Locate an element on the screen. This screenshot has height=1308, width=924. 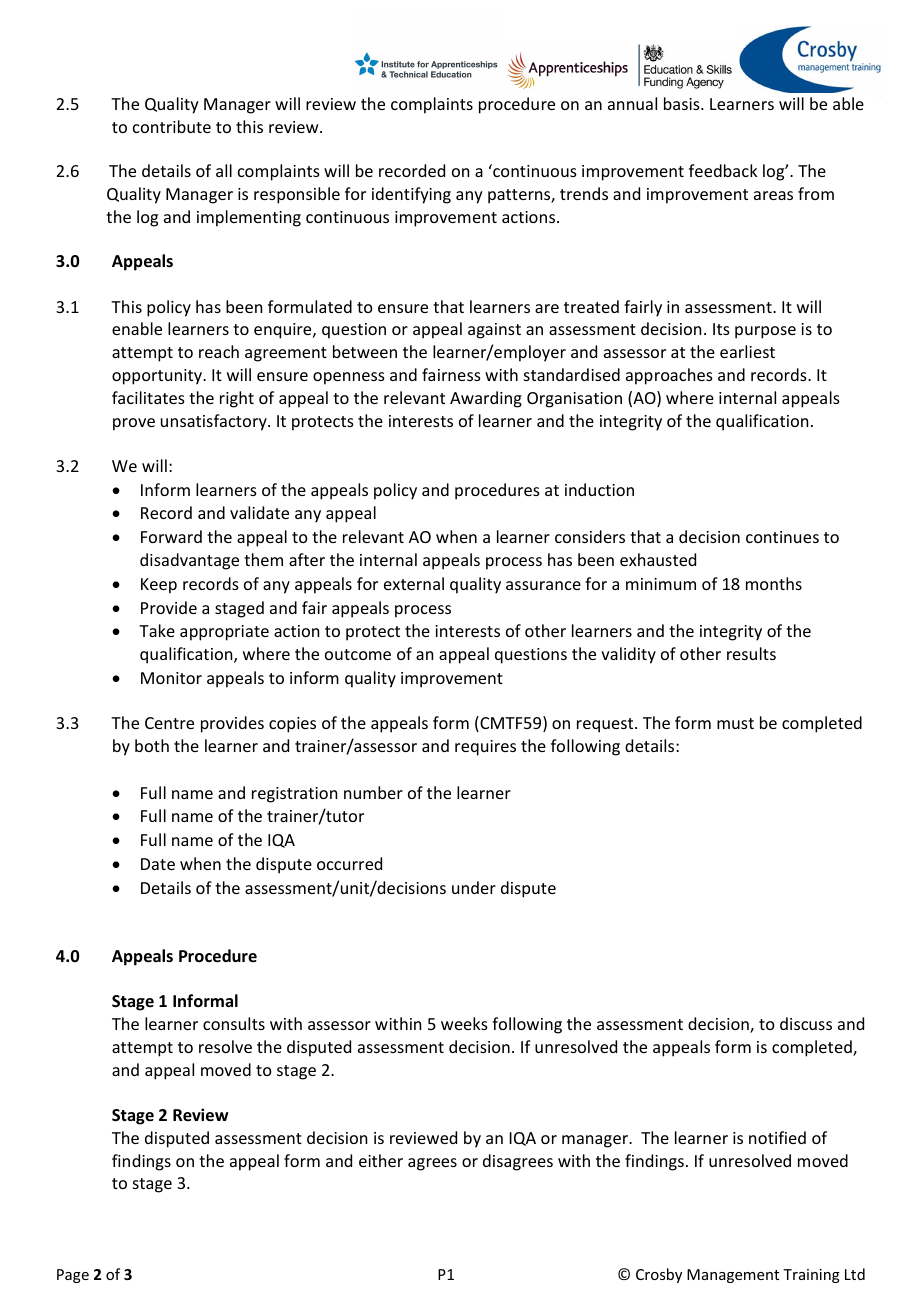
results is located at coordinates (751, 653).
